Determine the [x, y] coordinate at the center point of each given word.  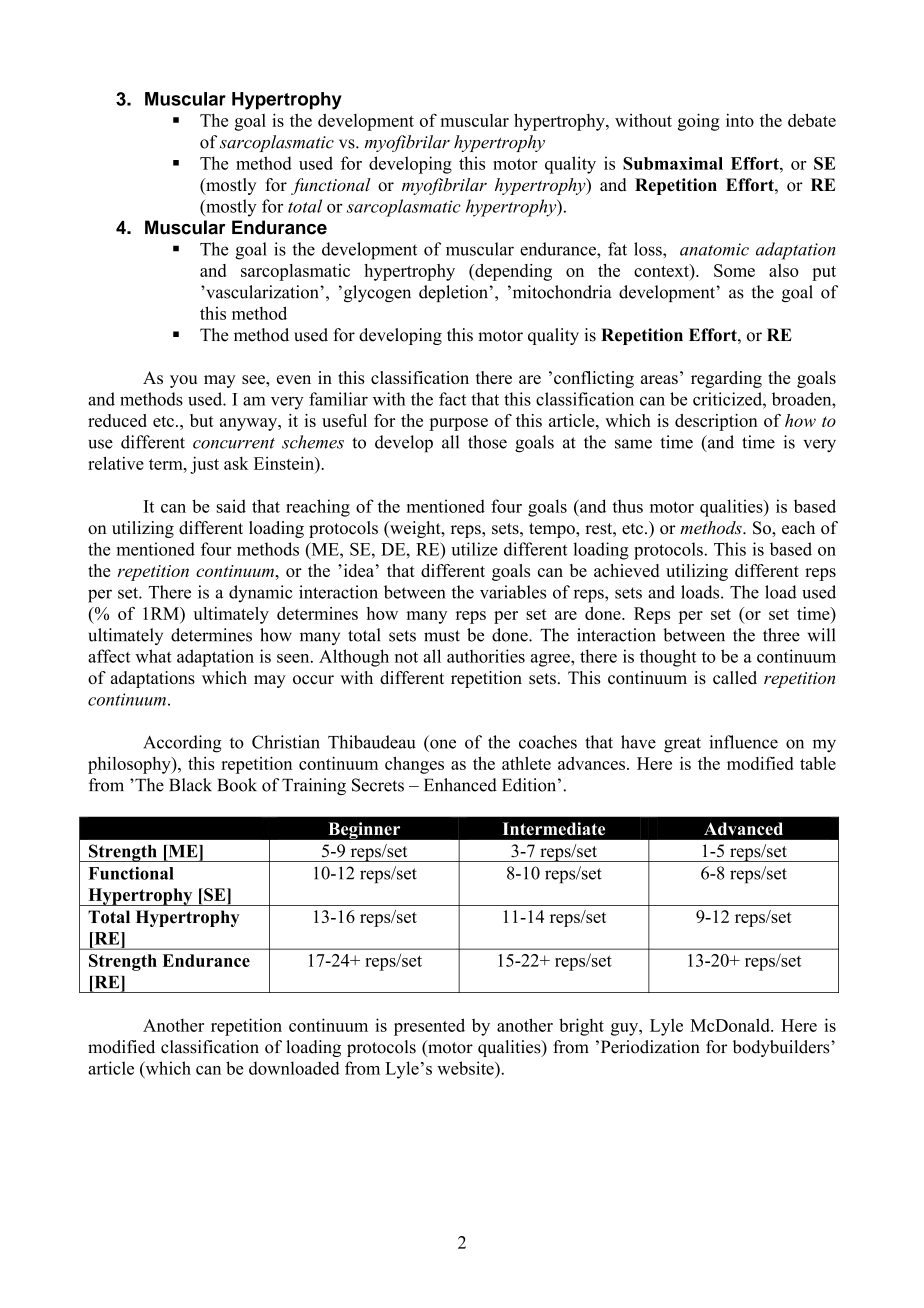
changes [414, 765]
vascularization [262, 292]
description [716, 422]
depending [512, 272]
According [182, 744]
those [487, 442]
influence [743, 742]
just [204, 465]
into [740, 120]
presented [429, 1027]
